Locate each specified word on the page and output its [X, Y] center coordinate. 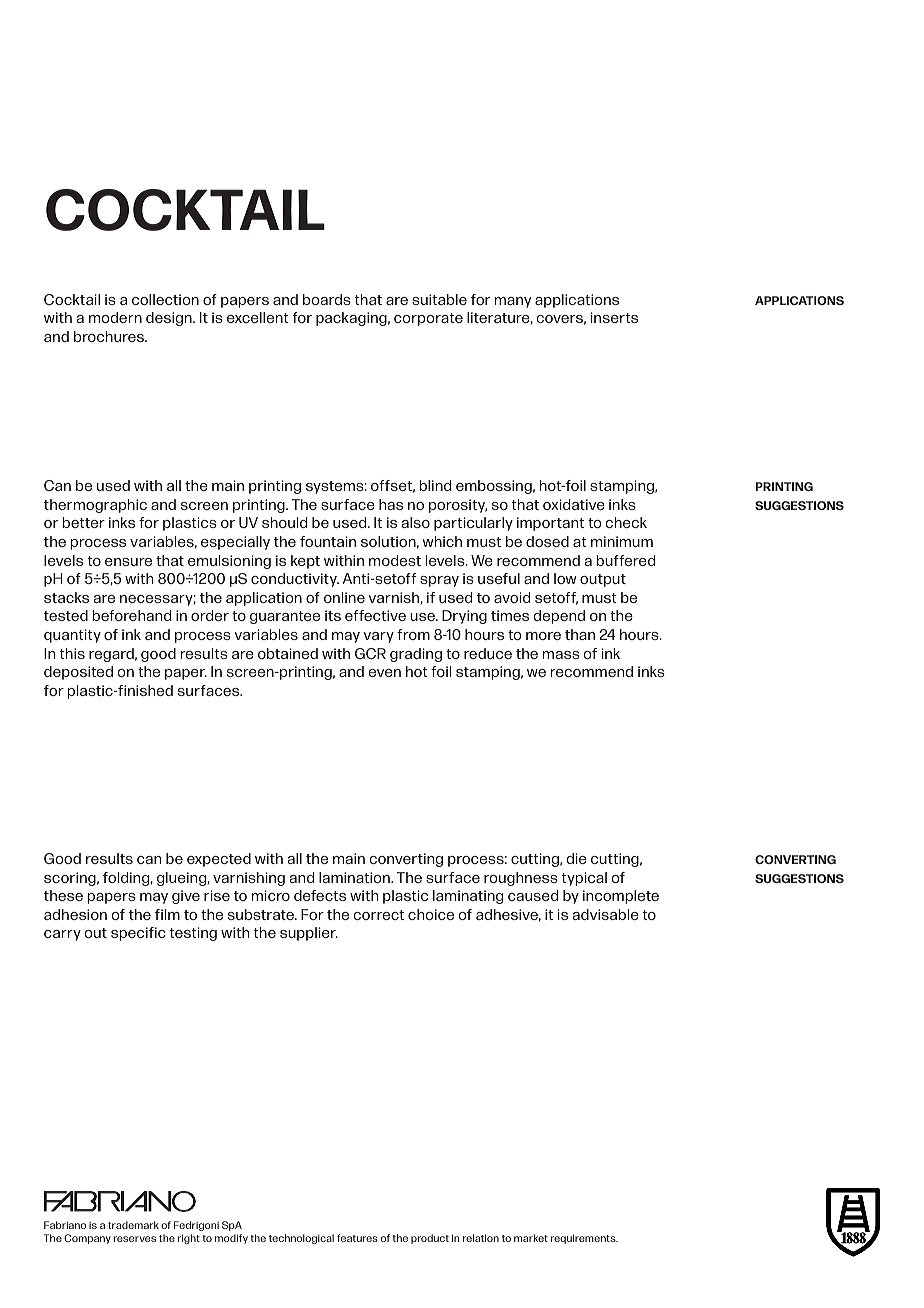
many [512, 302]
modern [115, 317]
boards [327, 299]
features [357, 1238]
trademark [133, 1225]
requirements [584, 1239]
